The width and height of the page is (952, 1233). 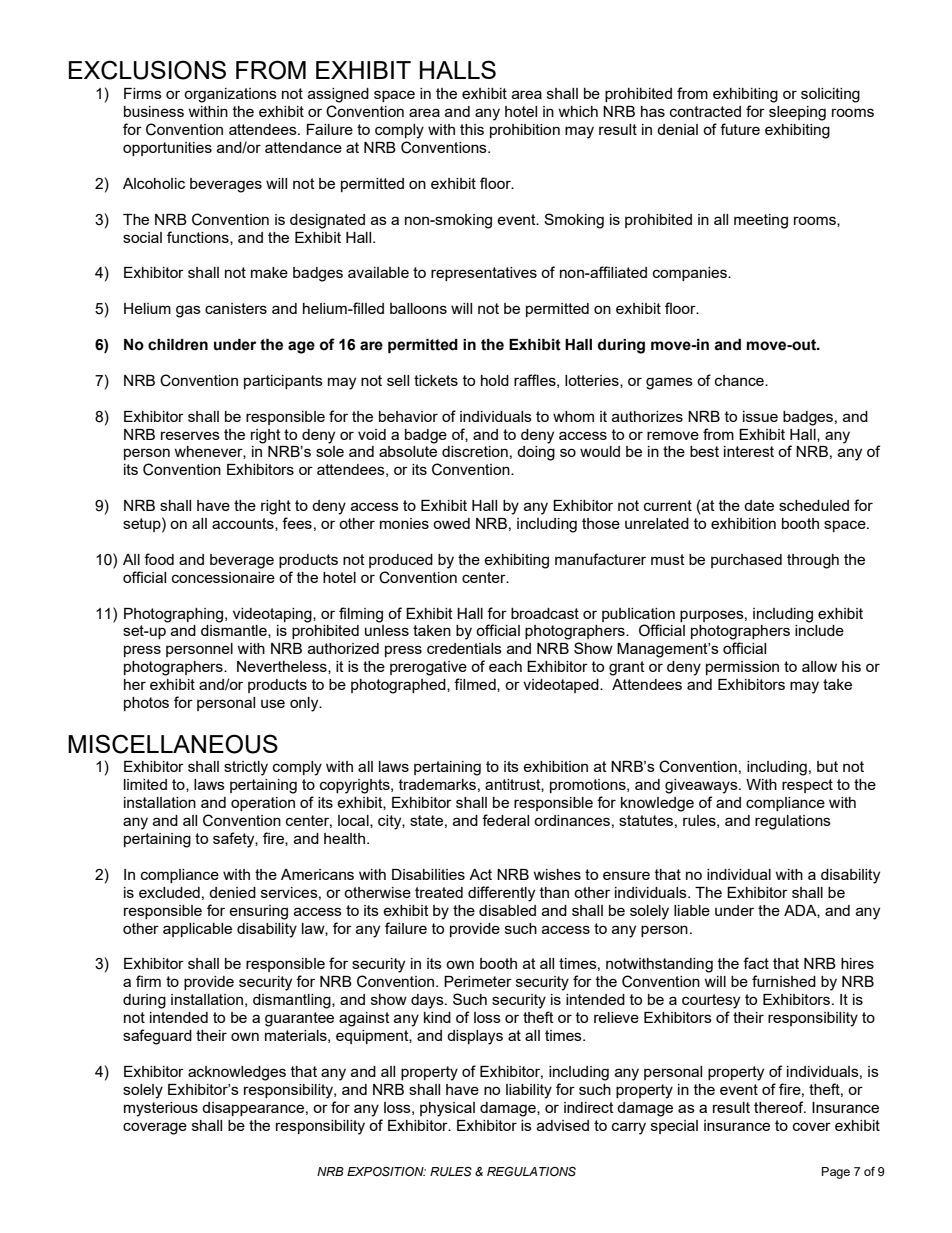 What do you see at coordinates (190, 435) in the page?
I see `reserves` at bounding box center [190, 435].
